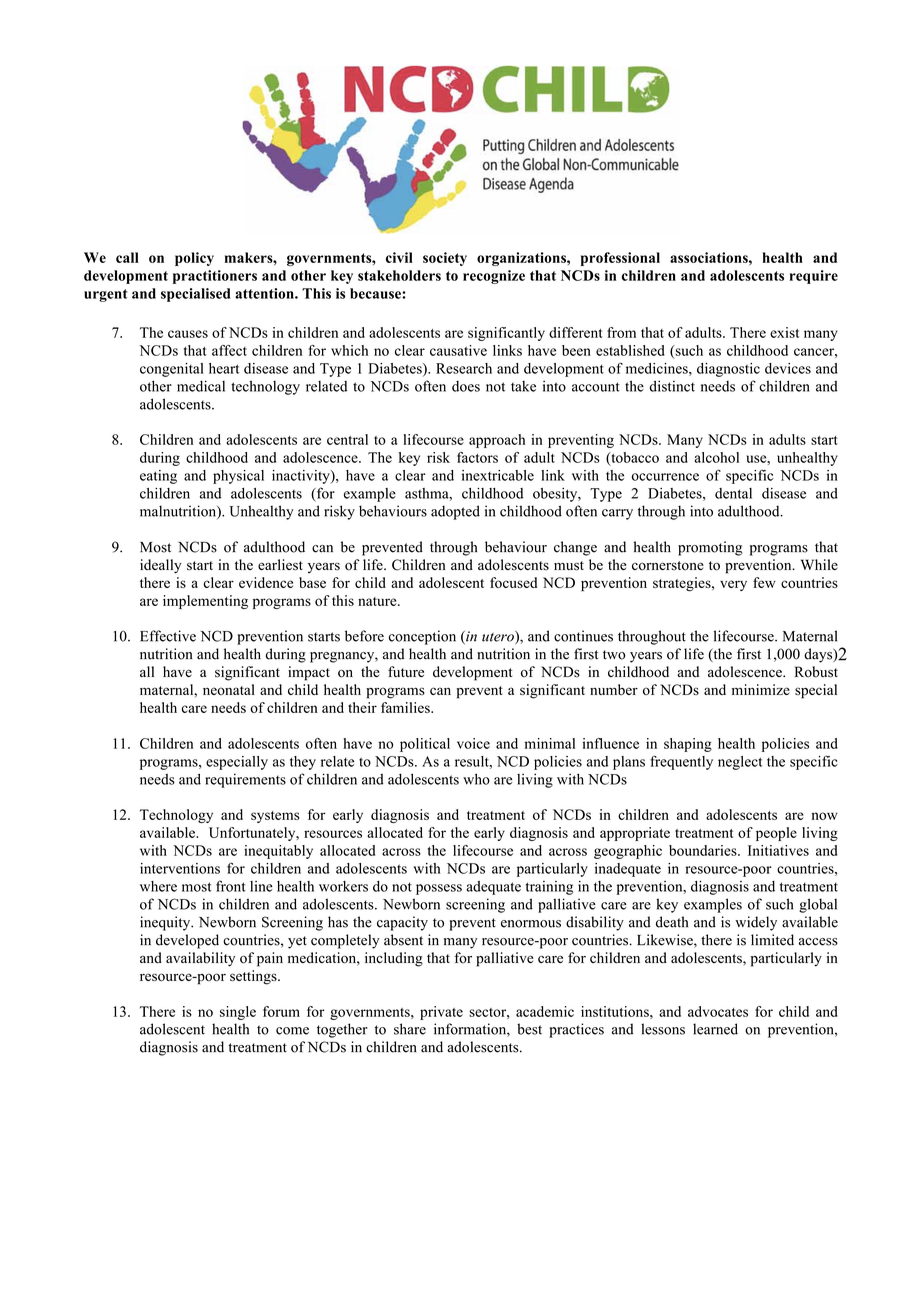 The height and width of the screenshot is (1308, 924). Describe the element at coordinates (168, 636) in the screenshot. I see `Effective` at that location.
